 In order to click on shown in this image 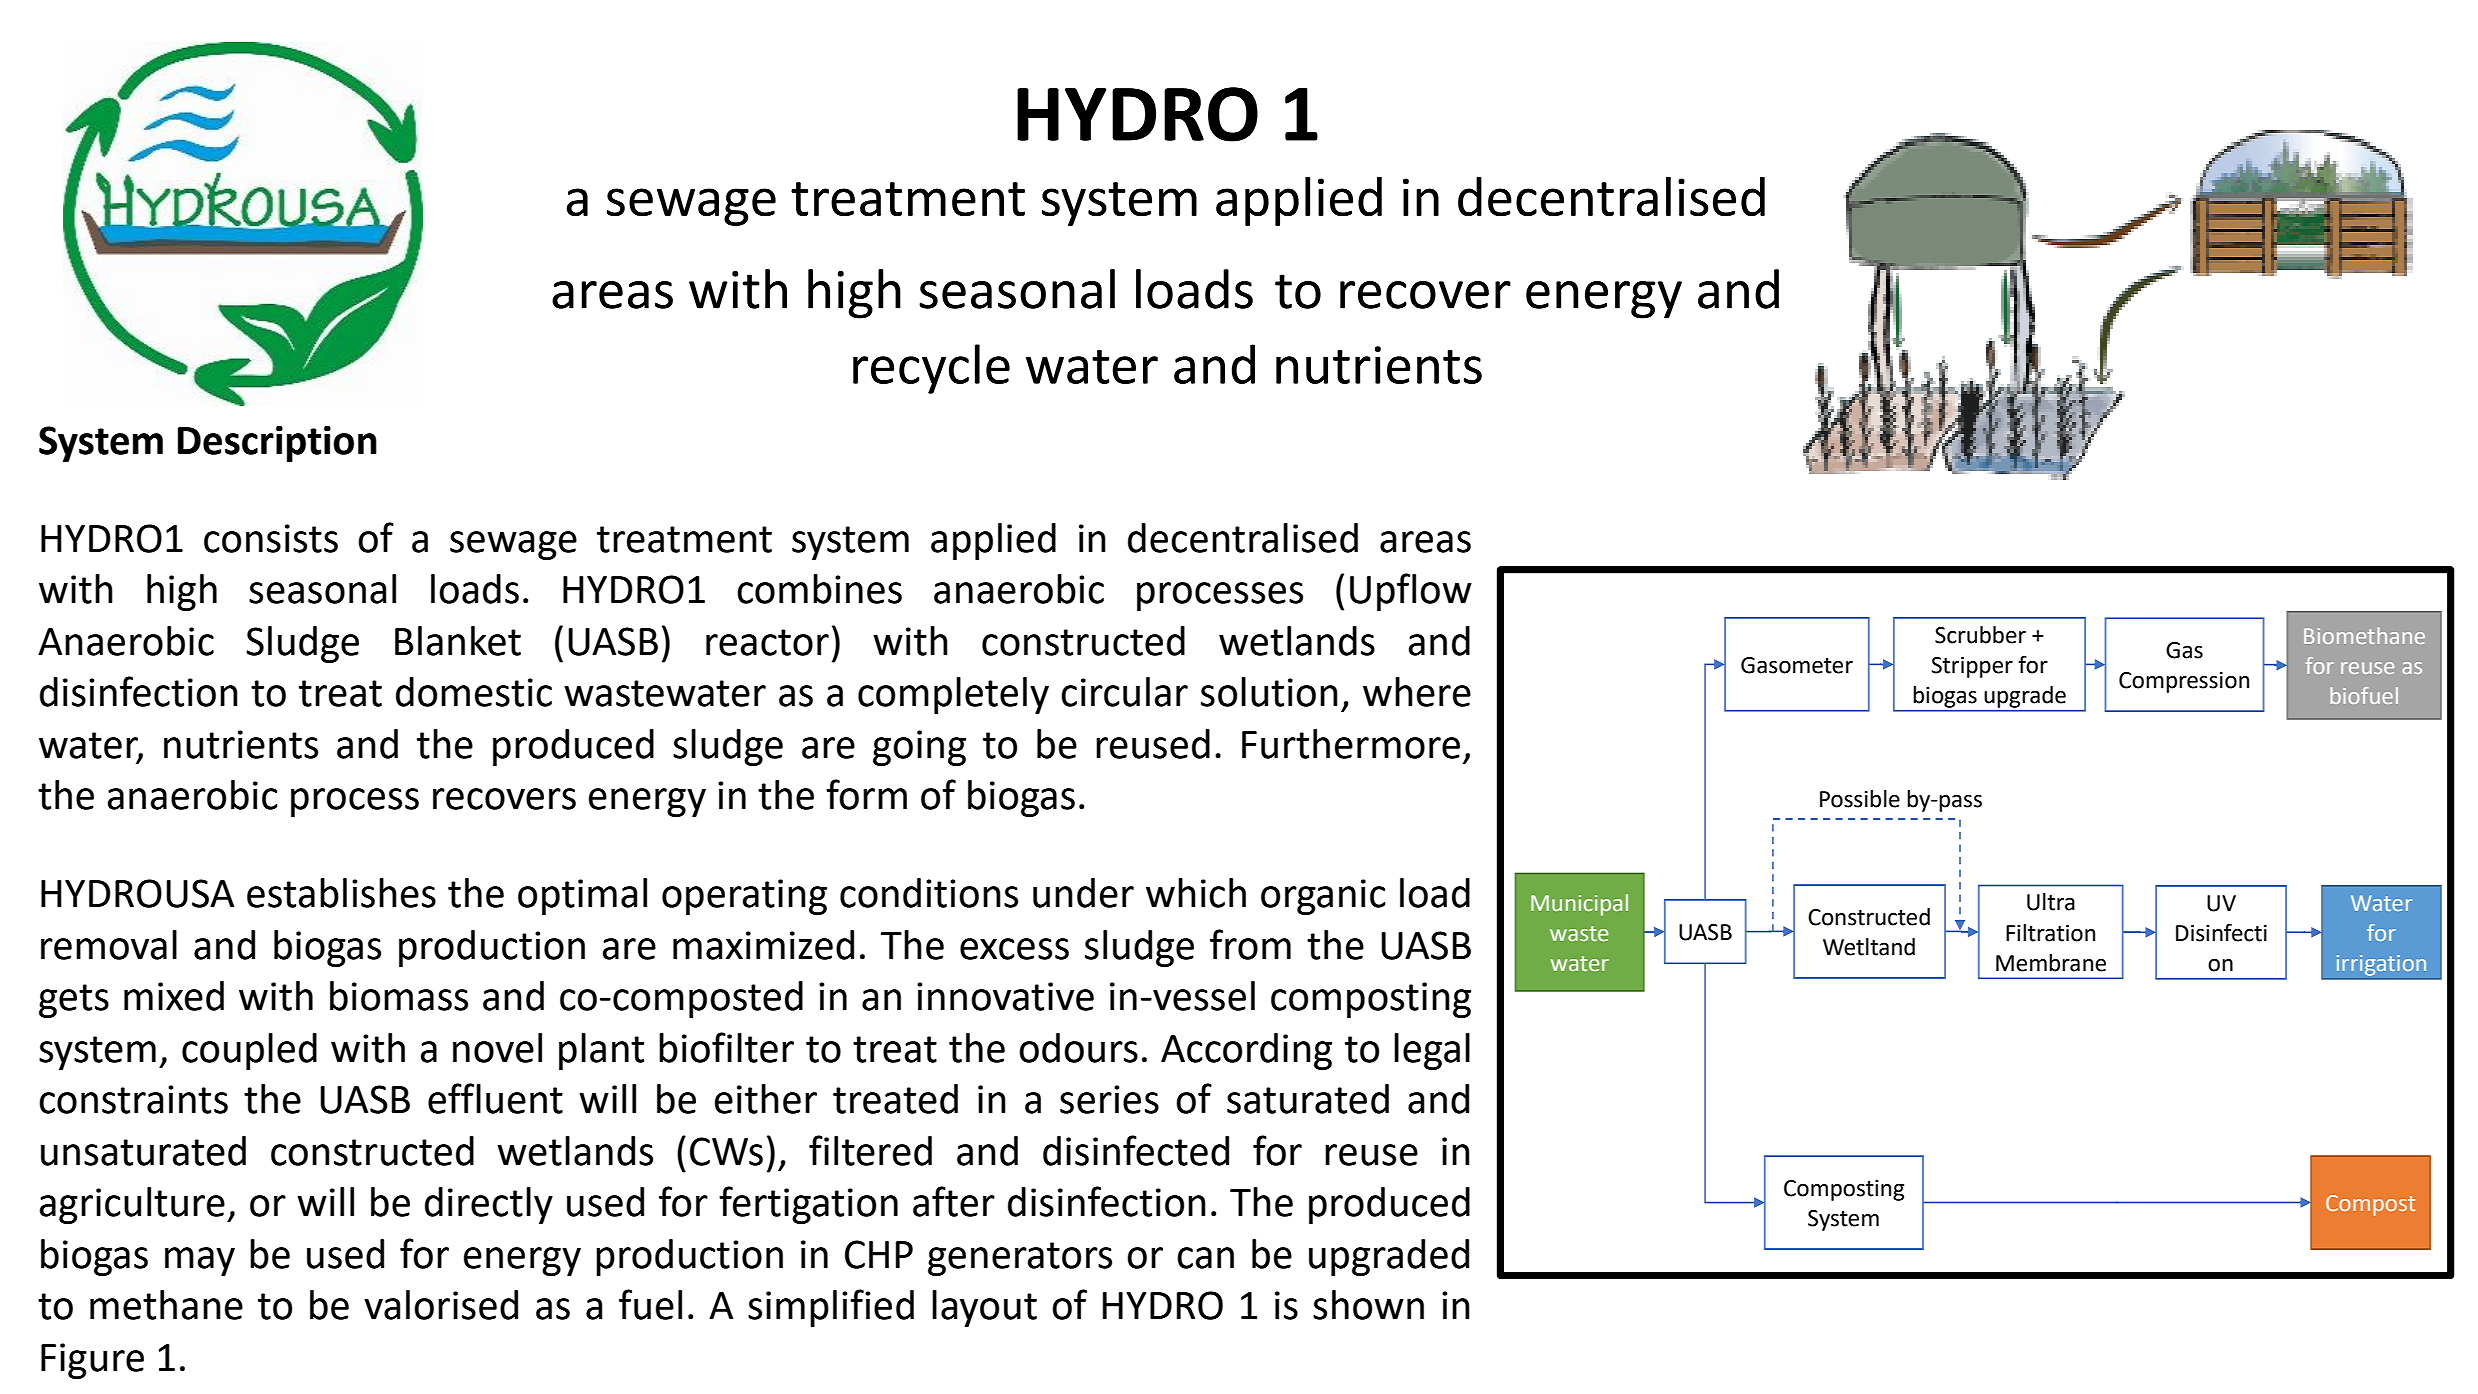, I will do `click(1368, 1305)`.
